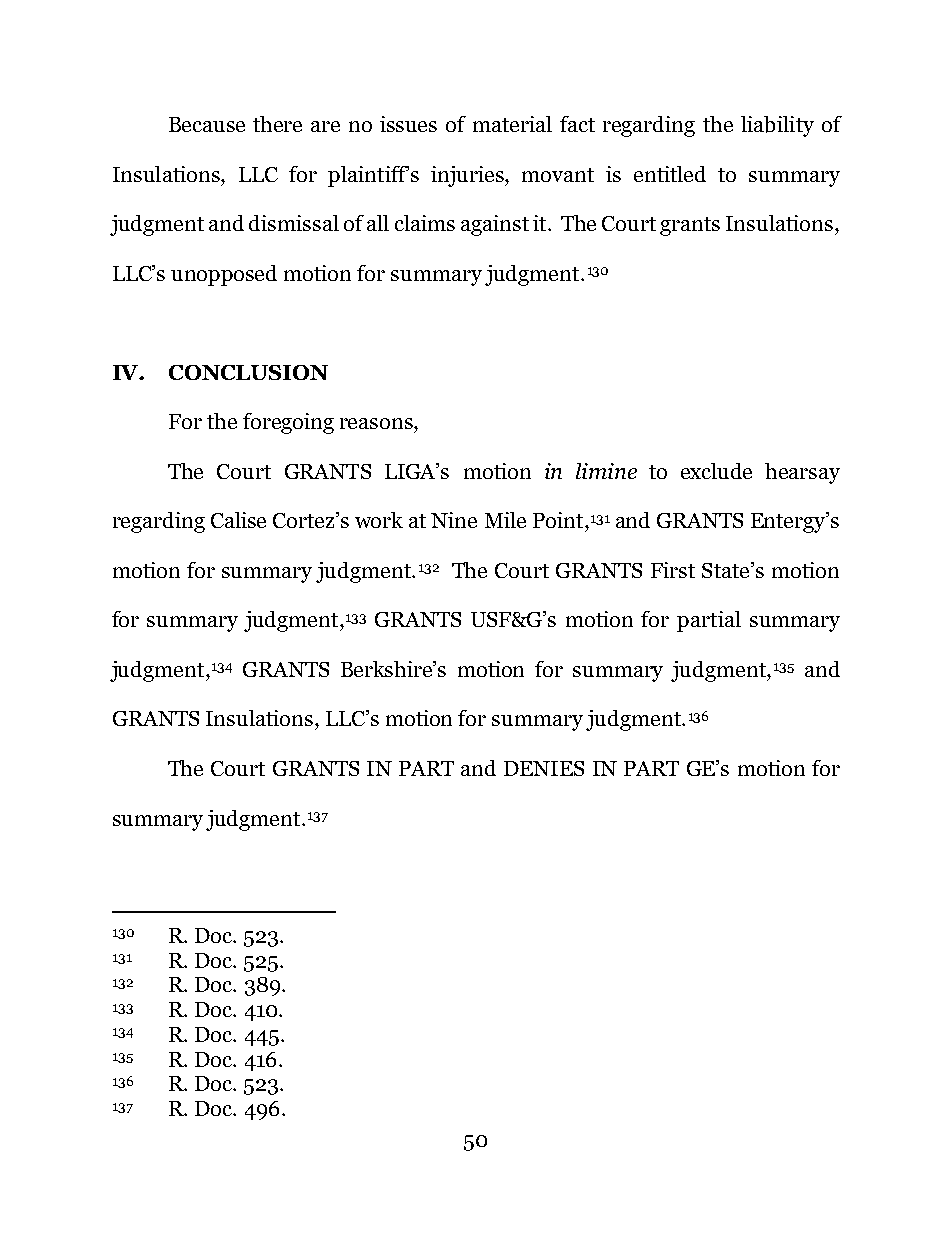 This screenshot has height=1233, width=952. I want to click on foregoing, so click(288, 423).
